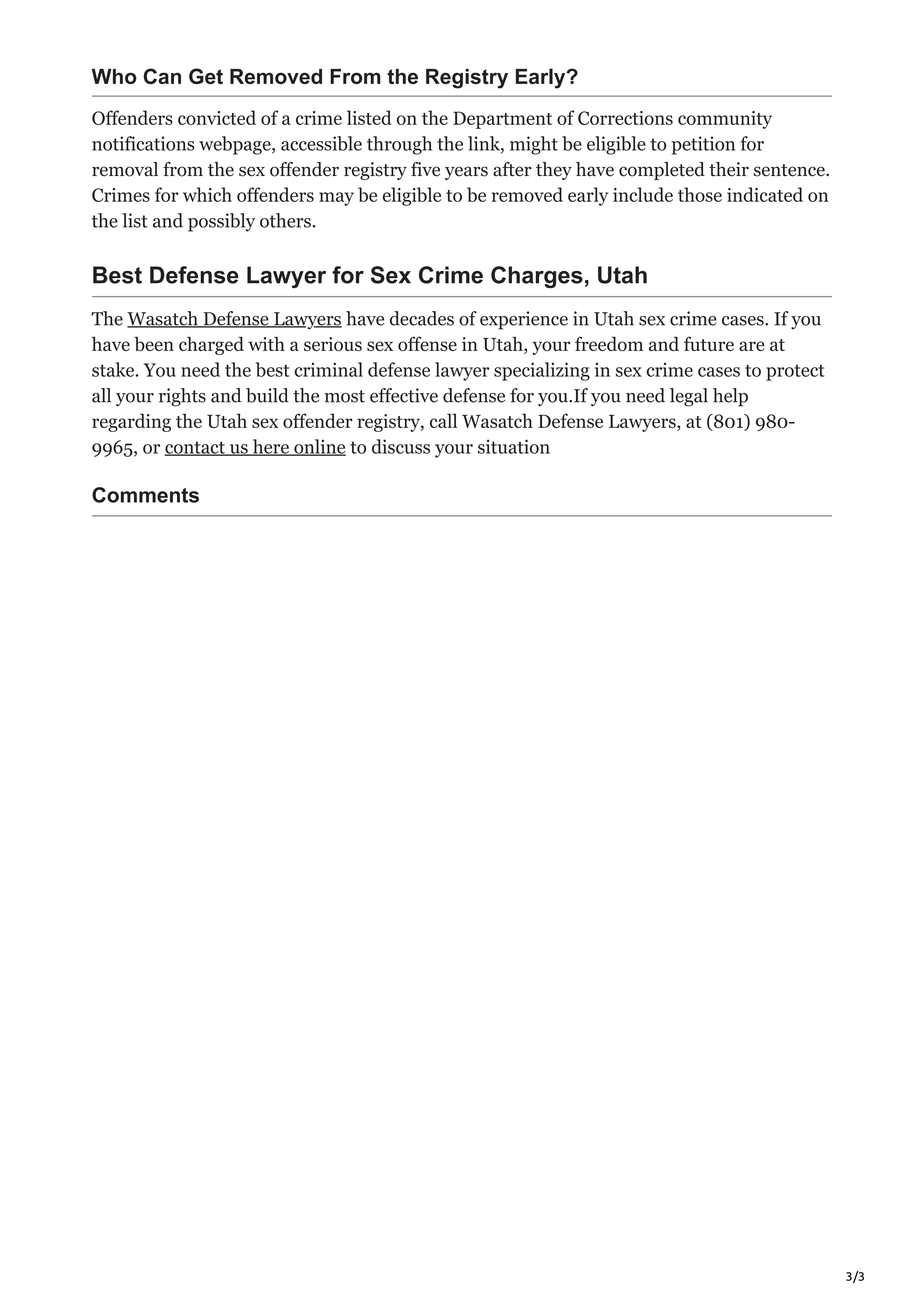  Describe the element at coordinates (700, 194) in the page. I see `those` at that location.
